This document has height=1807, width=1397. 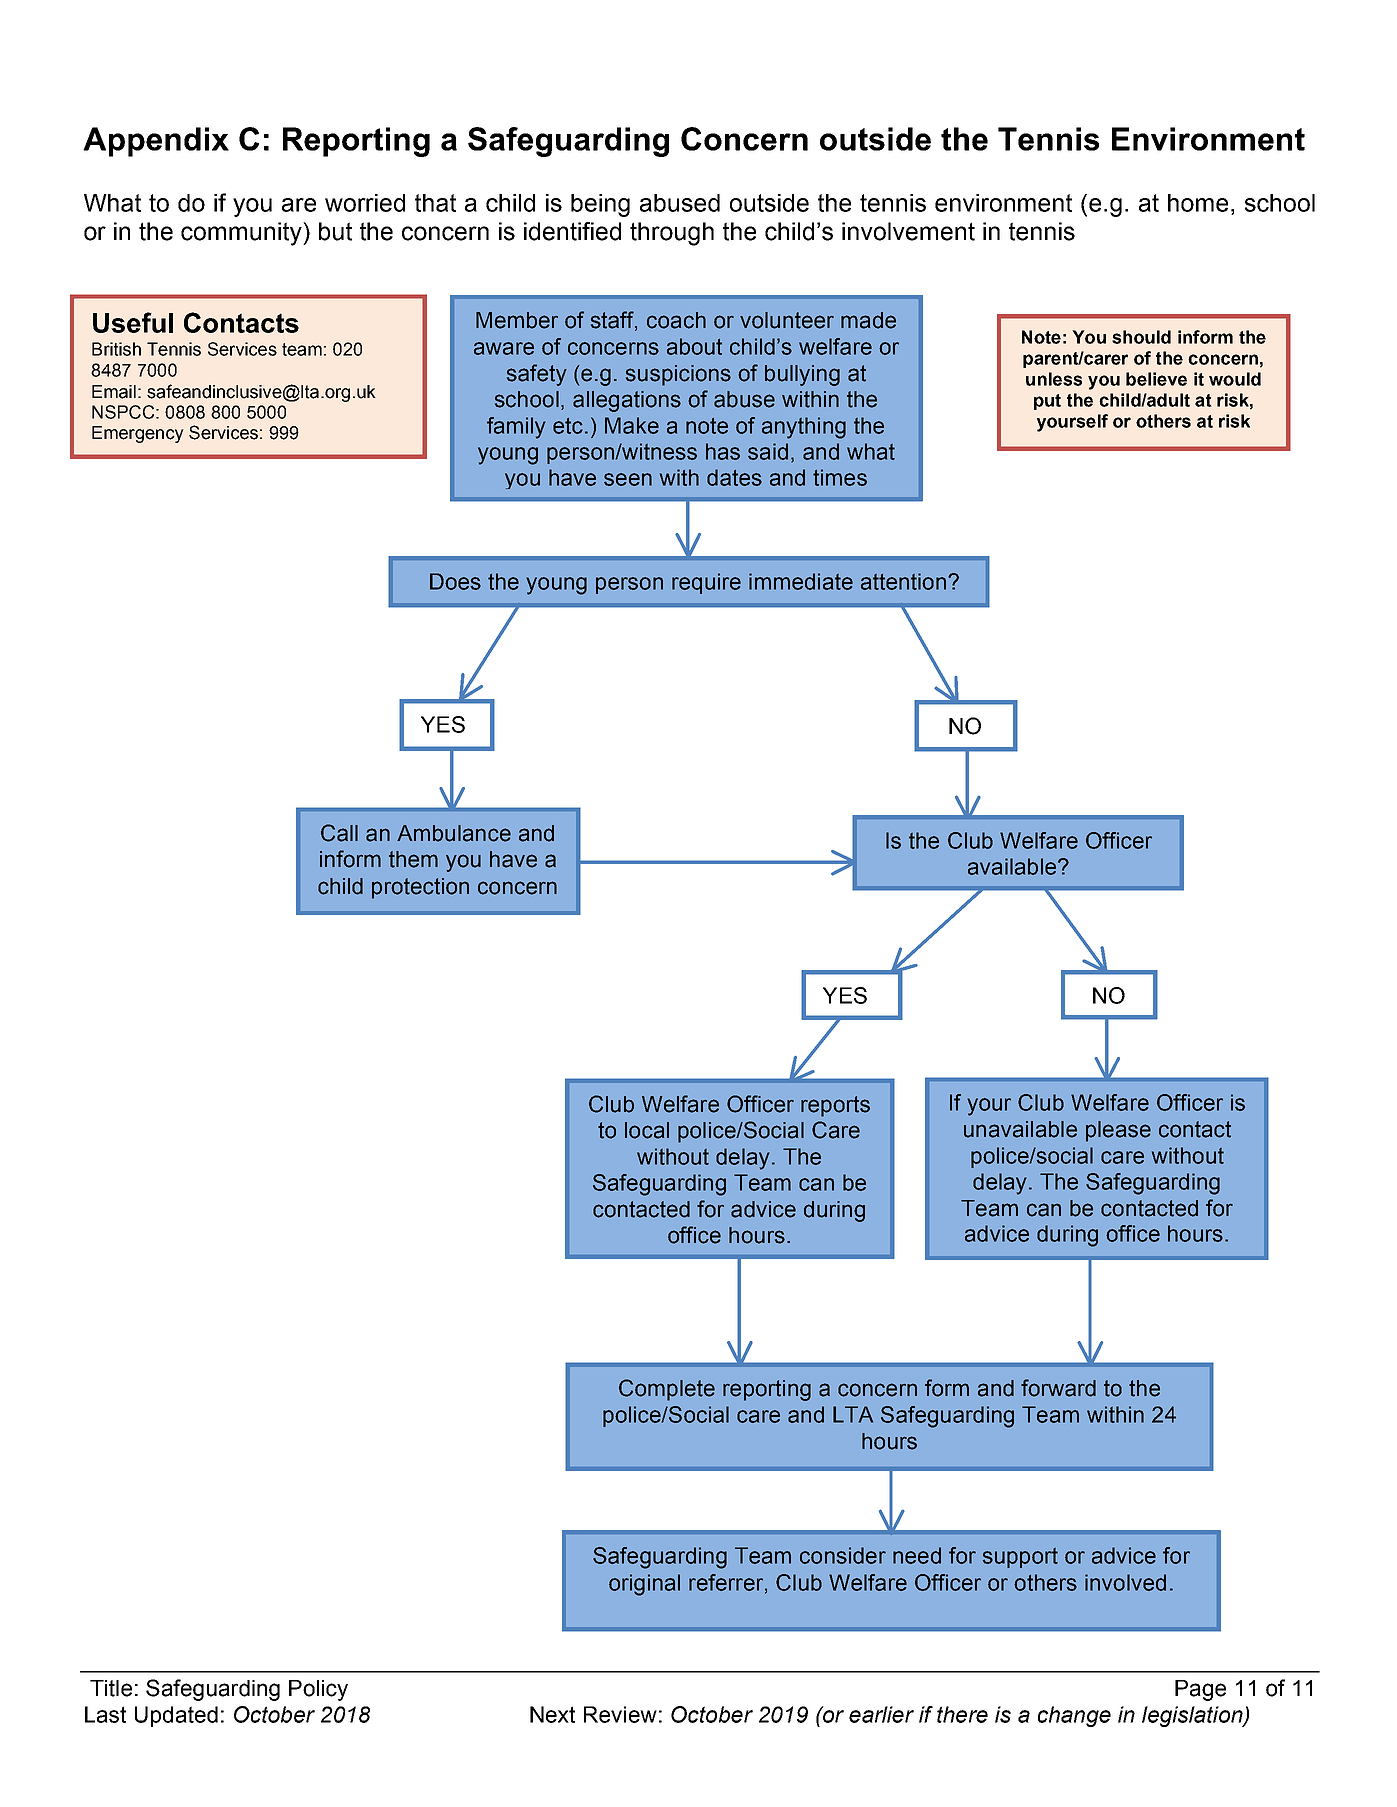 What do you see at coordinates (903, 581) in the document?
I see `attention` at bounding box center [903, 581].
